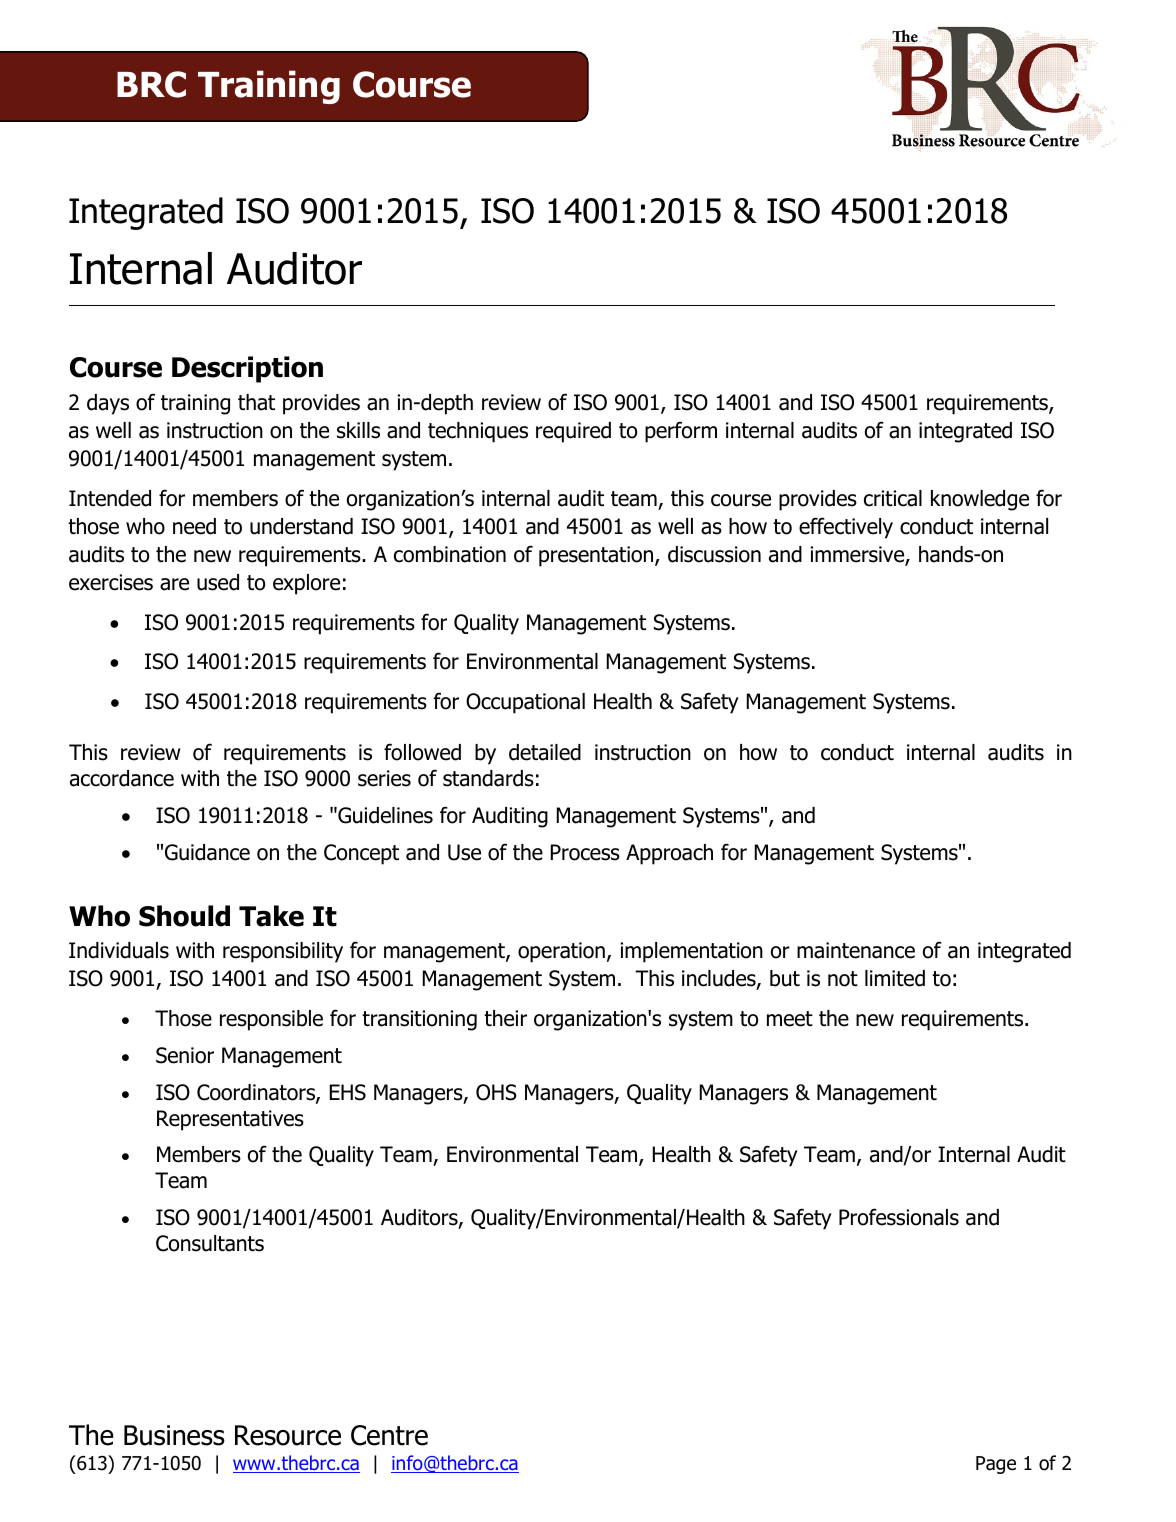 The image size is (1176, 1522). What do you see at coordinates (496, 1092) in the screenshot?
I see `OHS` at bounding box center [496, 1092].
